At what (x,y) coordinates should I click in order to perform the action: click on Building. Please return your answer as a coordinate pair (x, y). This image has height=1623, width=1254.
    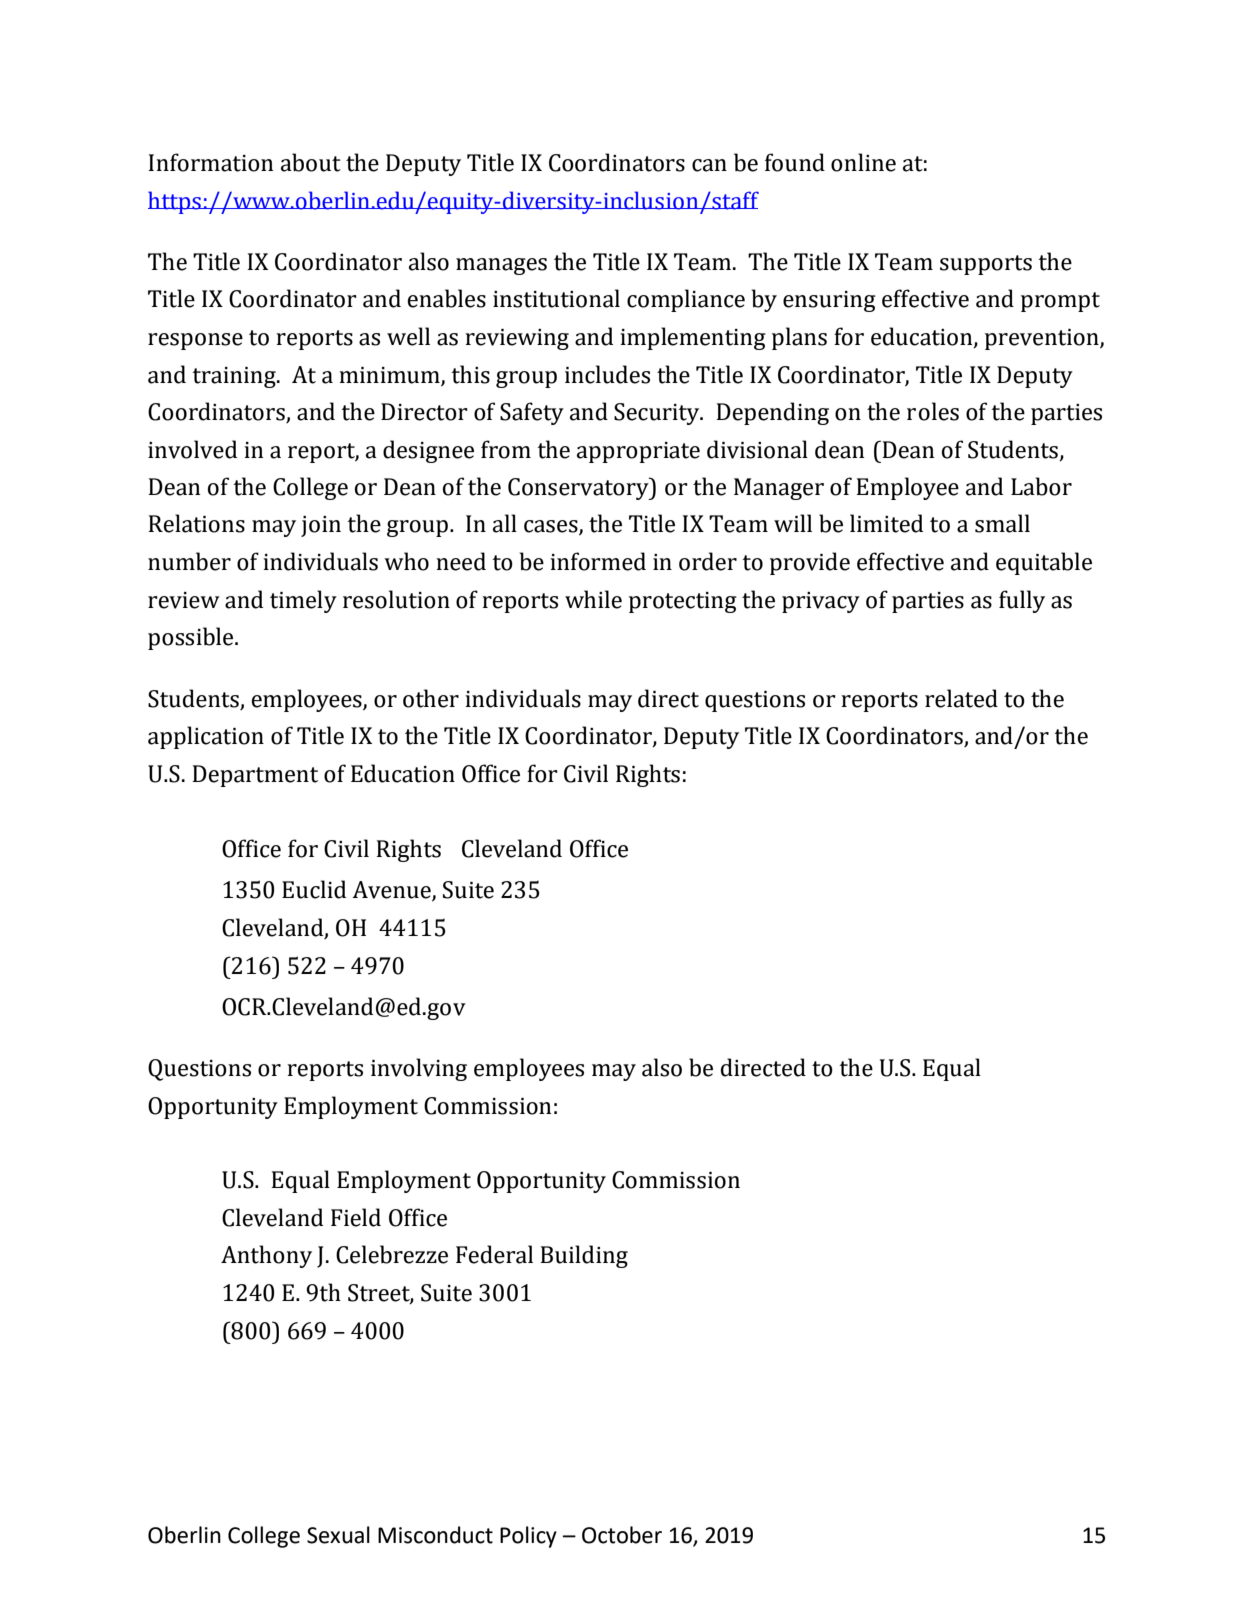
    Looking at the image, I should click on (584, 1256).
